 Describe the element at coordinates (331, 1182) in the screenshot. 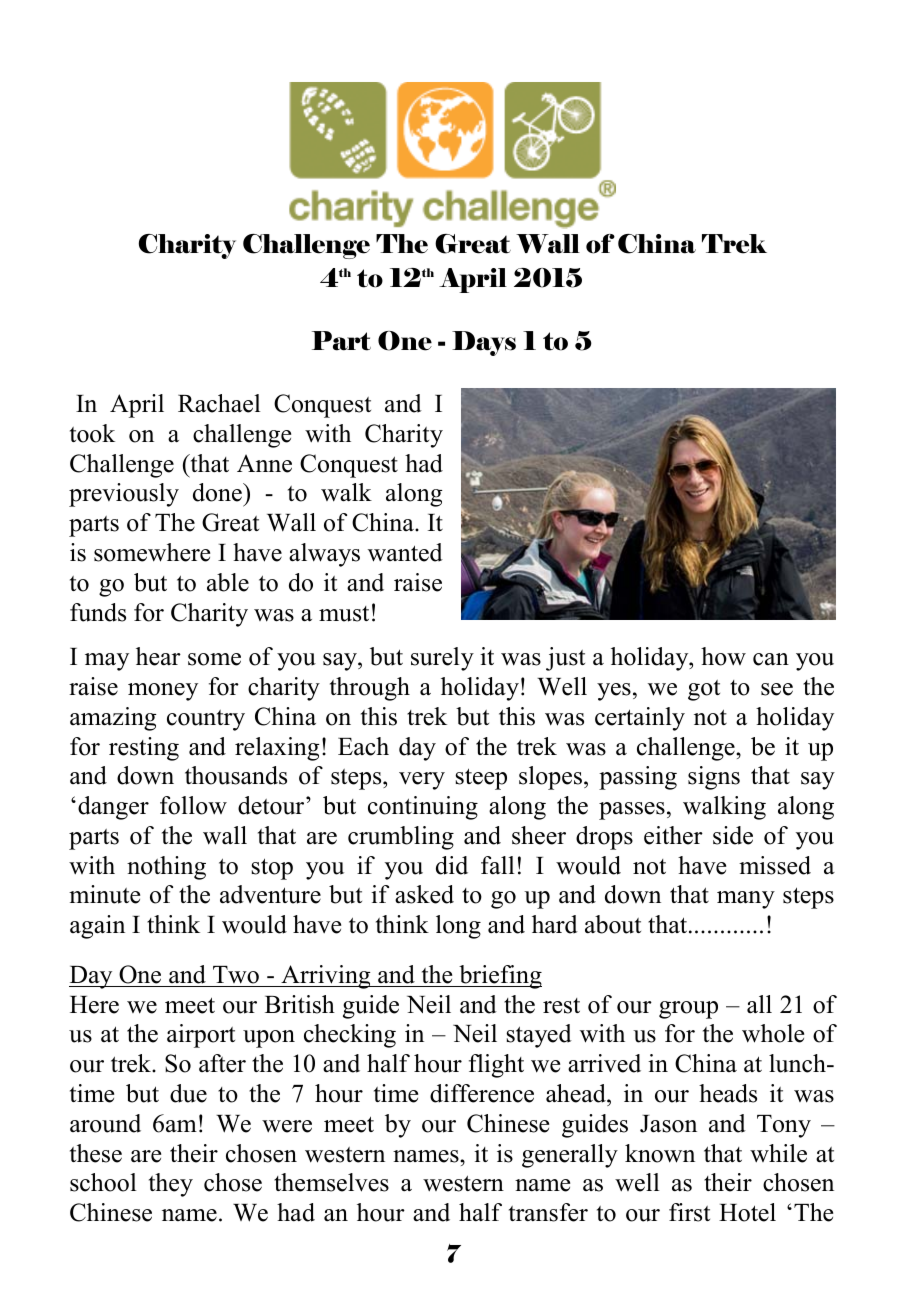

I see `themselves` at that location.
